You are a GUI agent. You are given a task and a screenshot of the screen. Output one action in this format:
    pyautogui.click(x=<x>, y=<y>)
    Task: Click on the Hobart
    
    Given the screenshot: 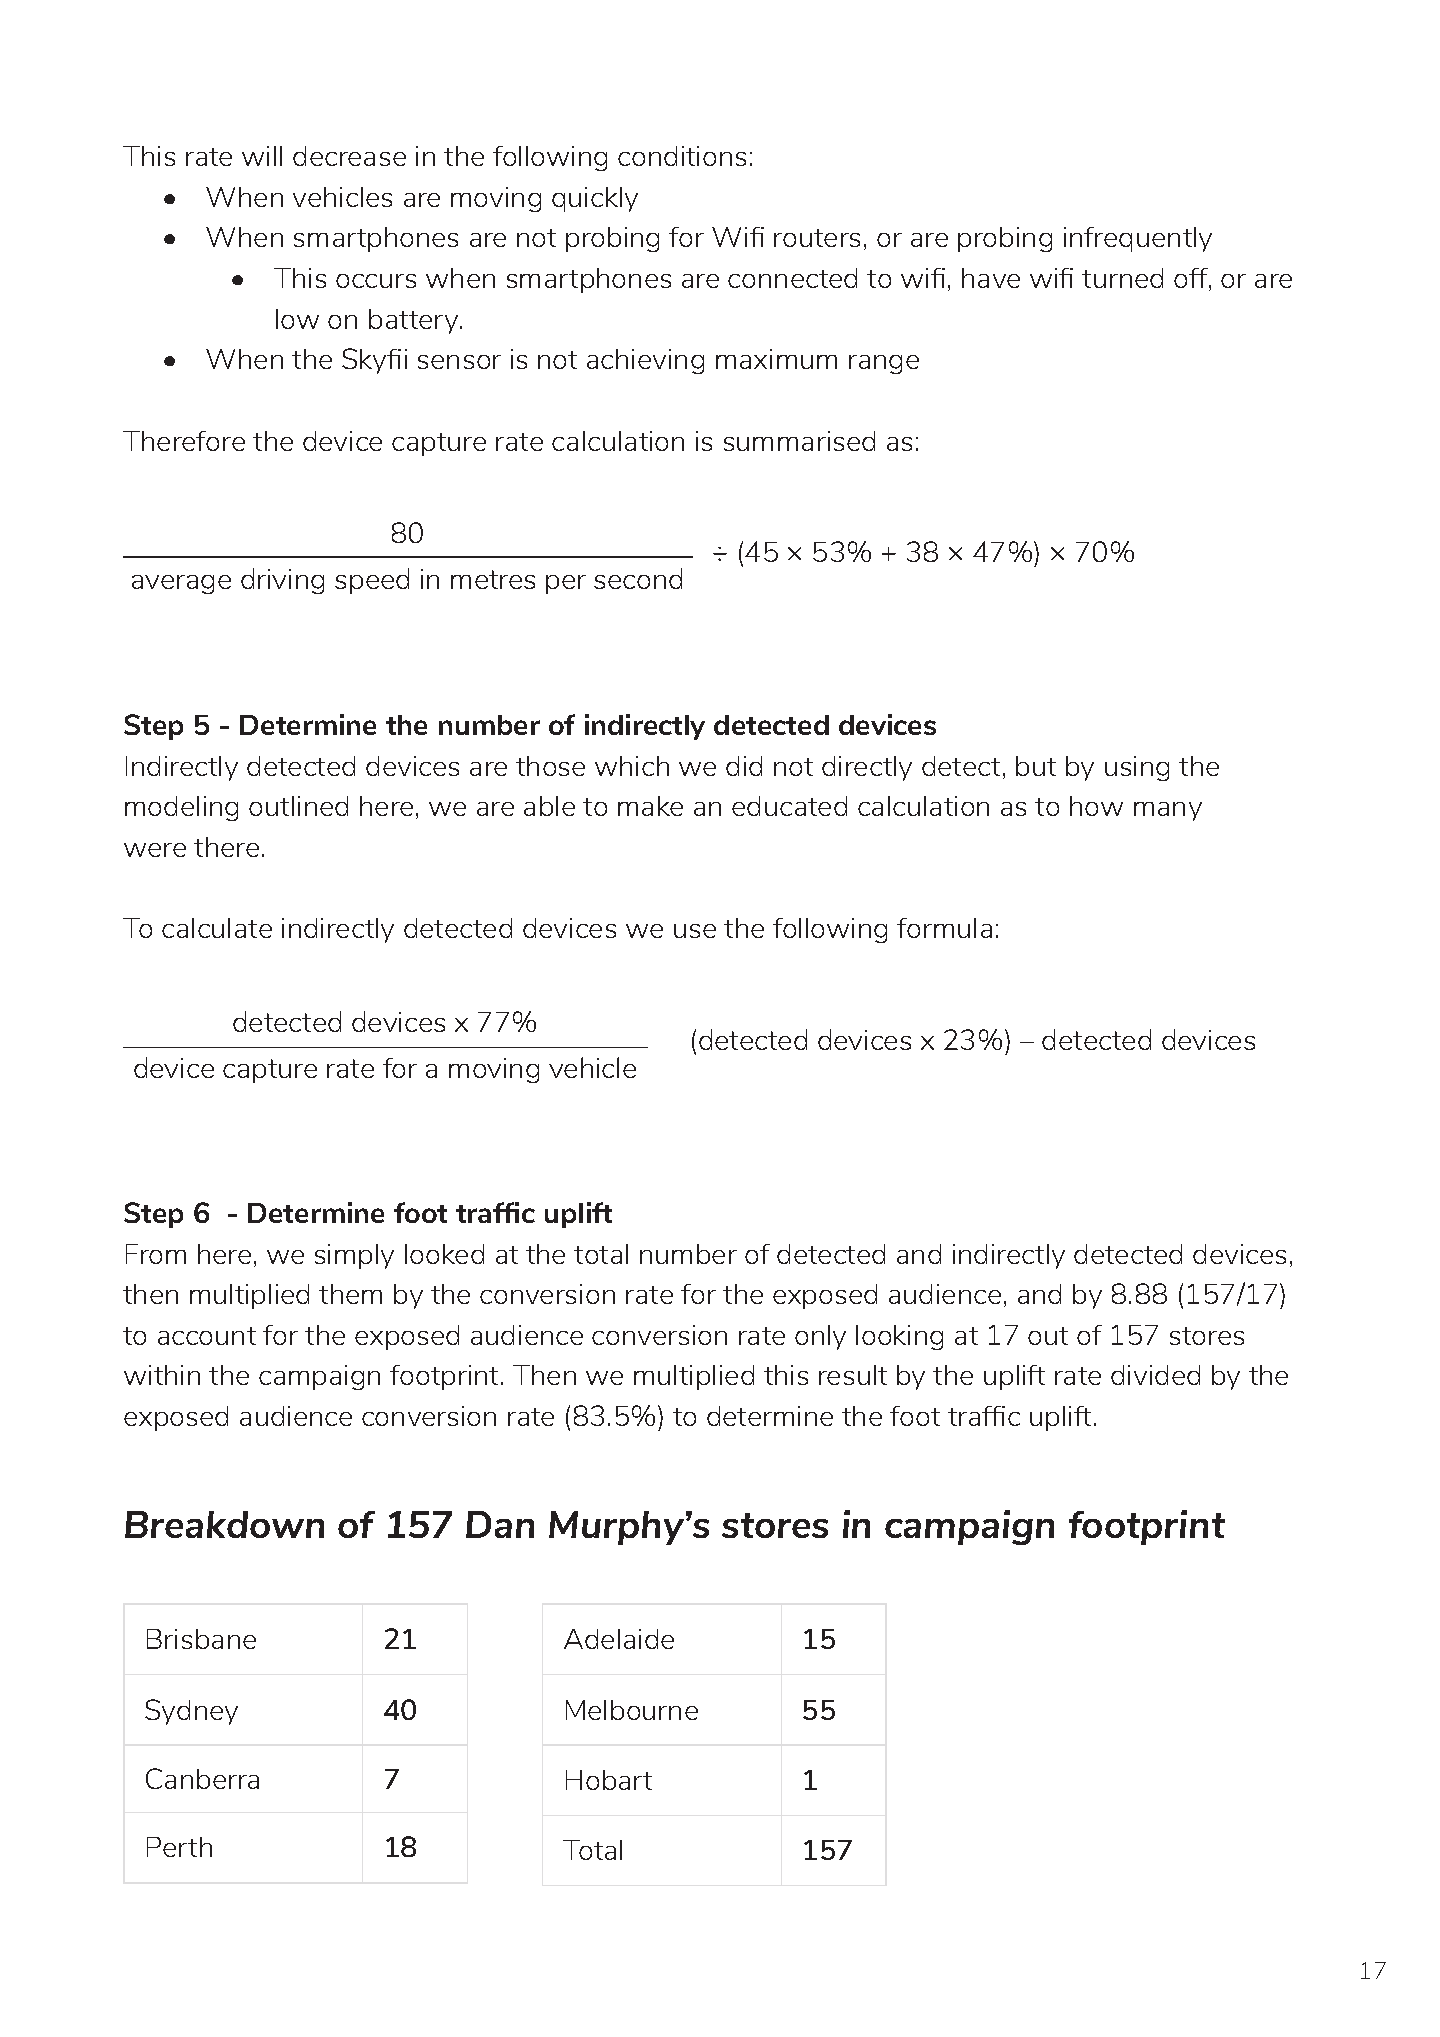 What is the action you would take?
    pyautogui.click(x=609, y=1780)
